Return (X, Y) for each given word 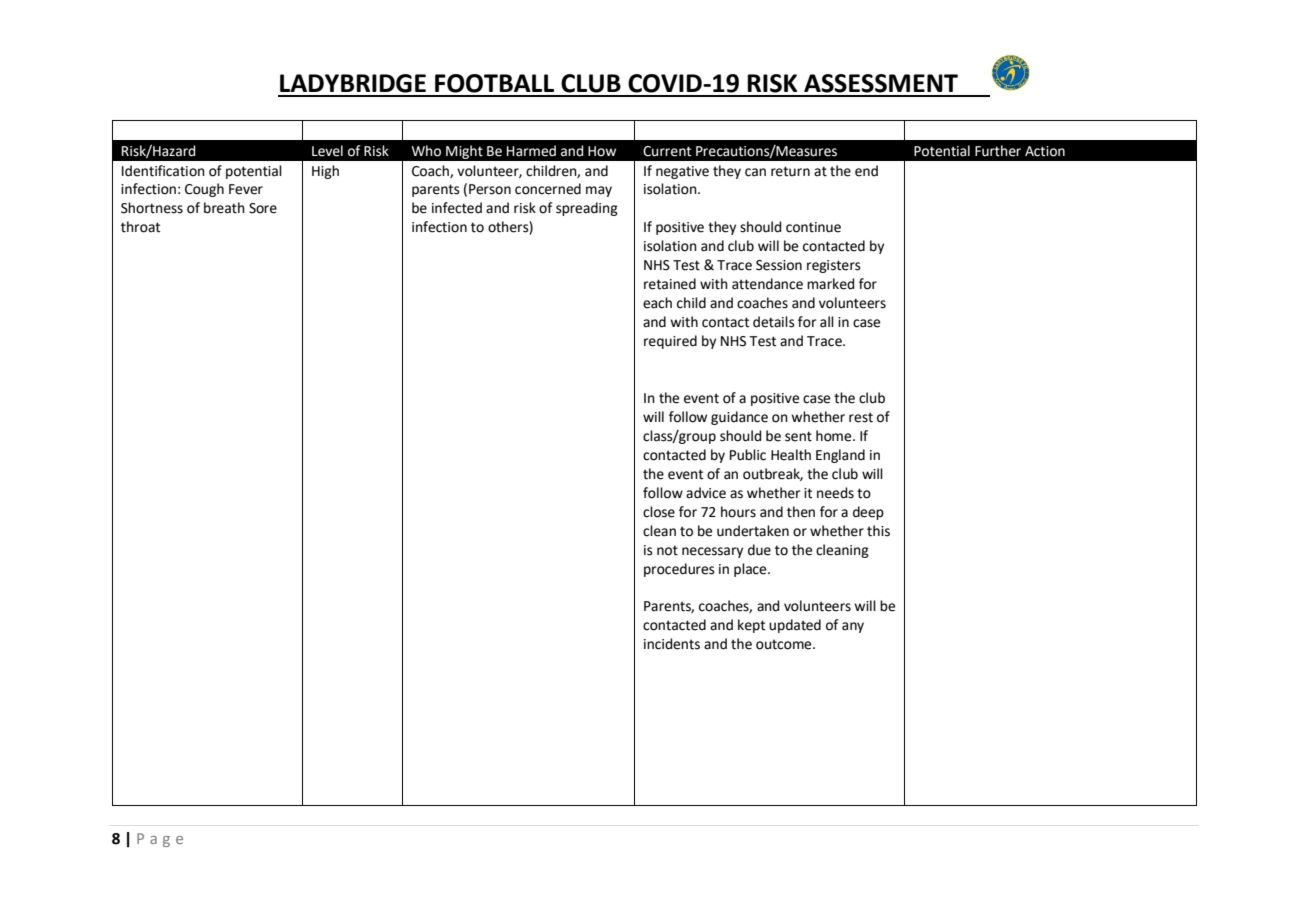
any (853, 627)
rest (861, 417)
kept (751, 626)
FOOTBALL (494, 83)
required (670, 342)
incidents (672, 644)
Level (327, 151)
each (657, 303)
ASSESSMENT (881, 83)
